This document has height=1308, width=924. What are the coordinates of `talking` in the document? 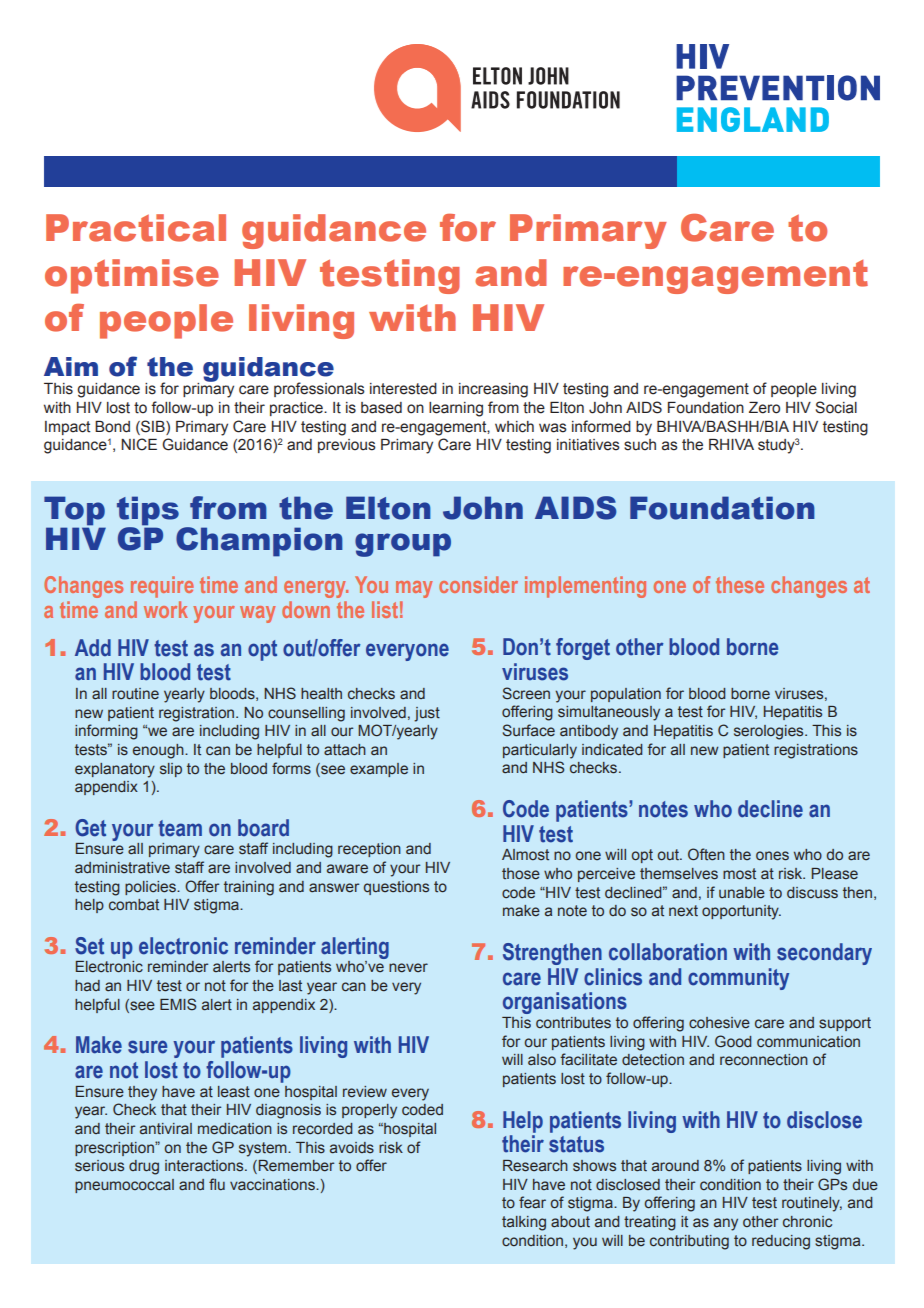 It's located at (524, 1223).
